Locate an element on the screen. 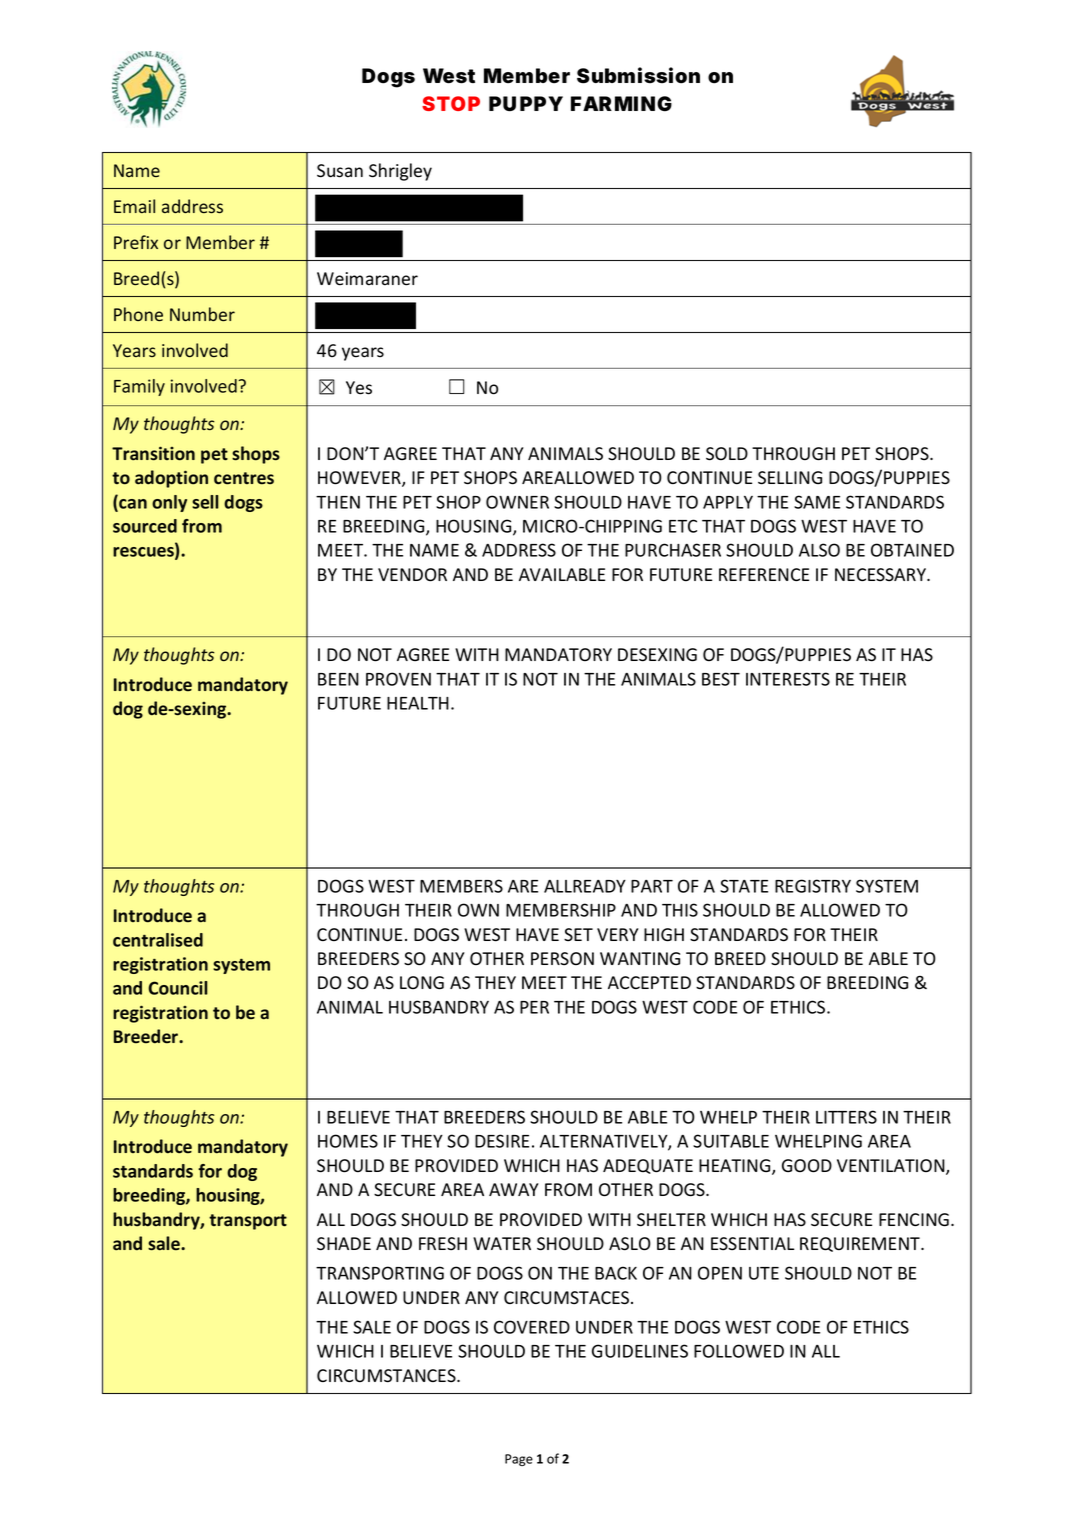 Image resolution: width=1074 pixels, height=1519 pixels. STOP is located at coordinates (451, 103).
